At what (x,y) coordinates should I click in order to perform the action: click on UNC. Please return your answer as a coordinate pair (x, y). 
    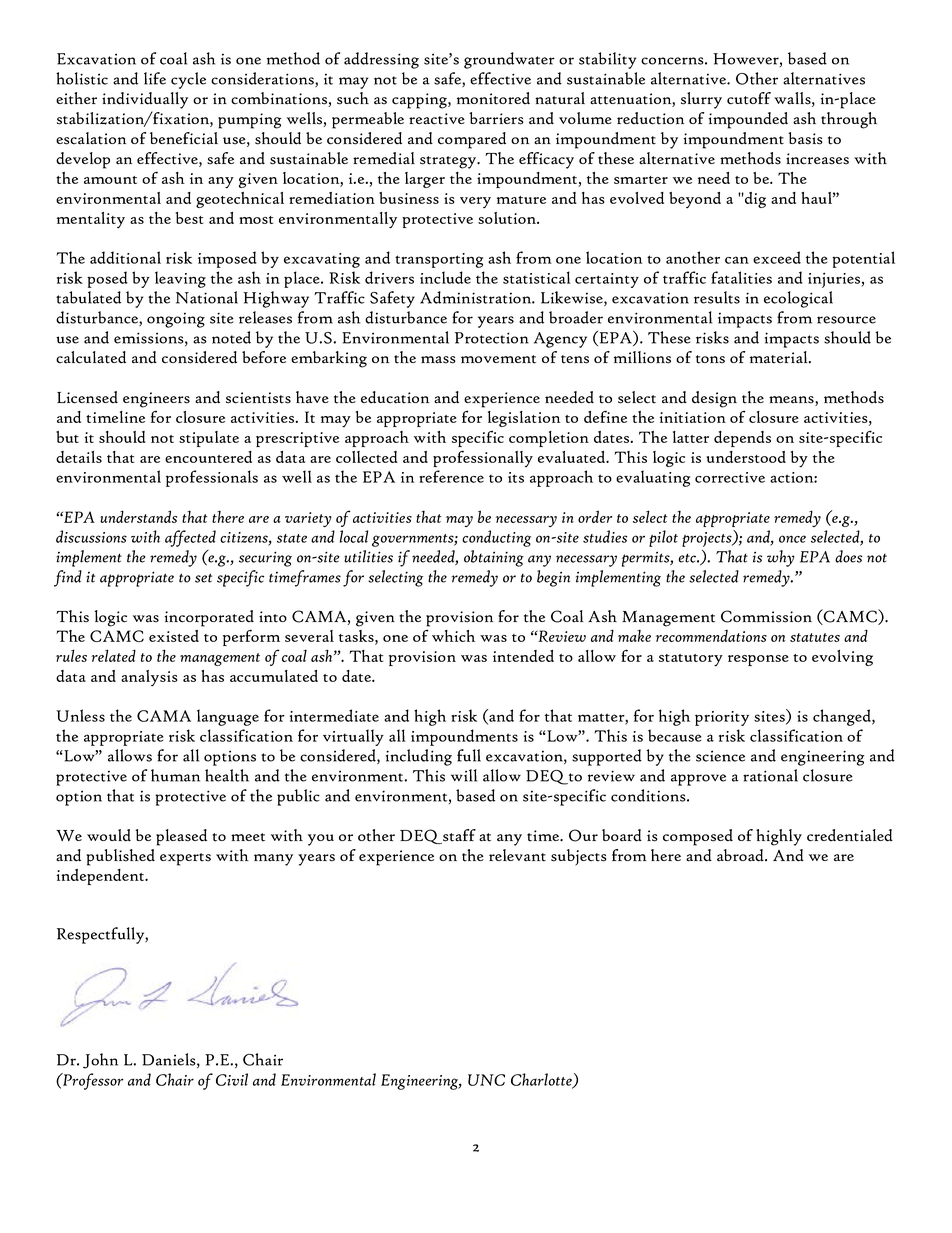
    Looking at the image, I should click on (486, 1080).
